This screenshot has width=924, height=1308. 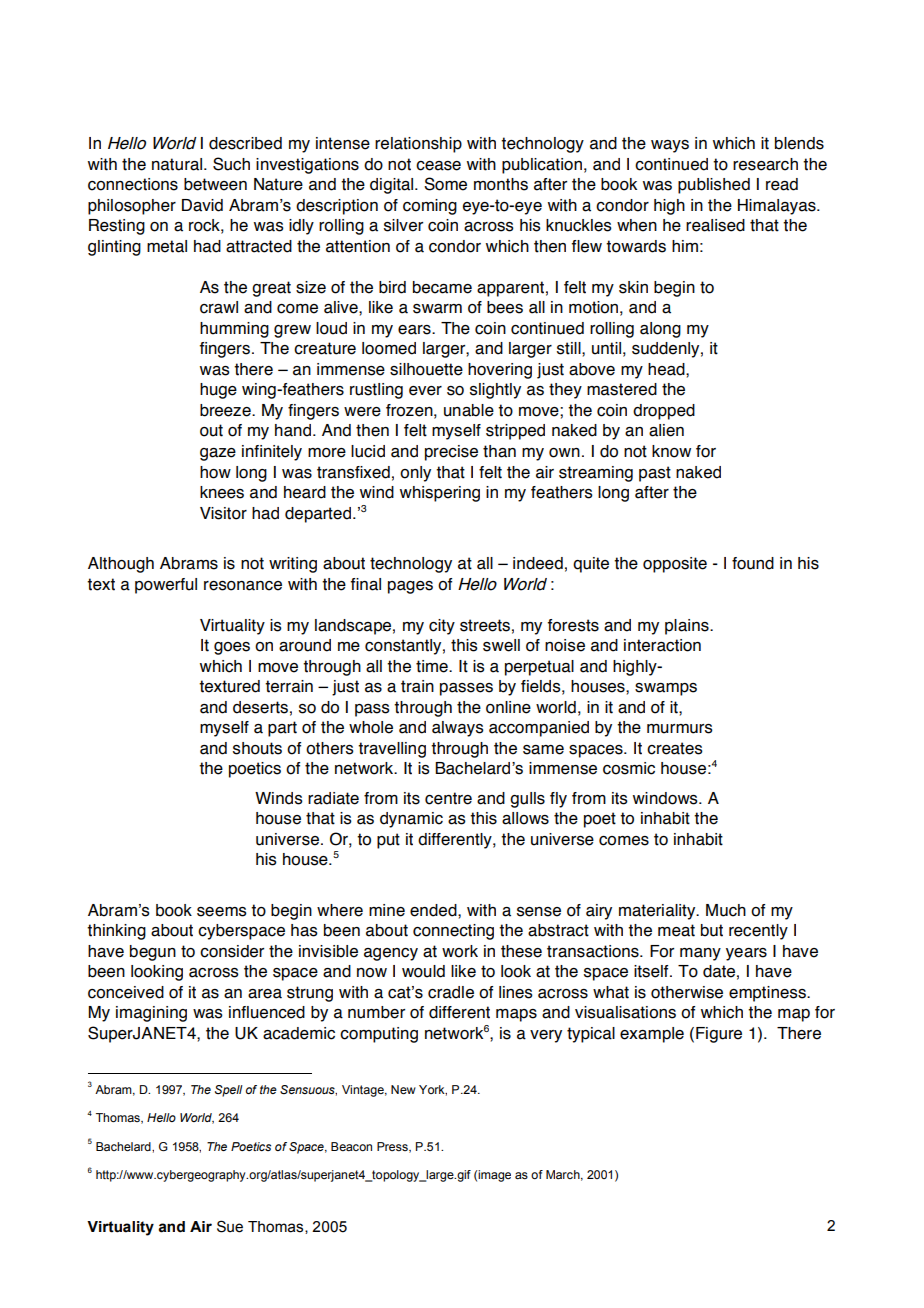 I want to click on Sue, so click(x=230, y=1226).
